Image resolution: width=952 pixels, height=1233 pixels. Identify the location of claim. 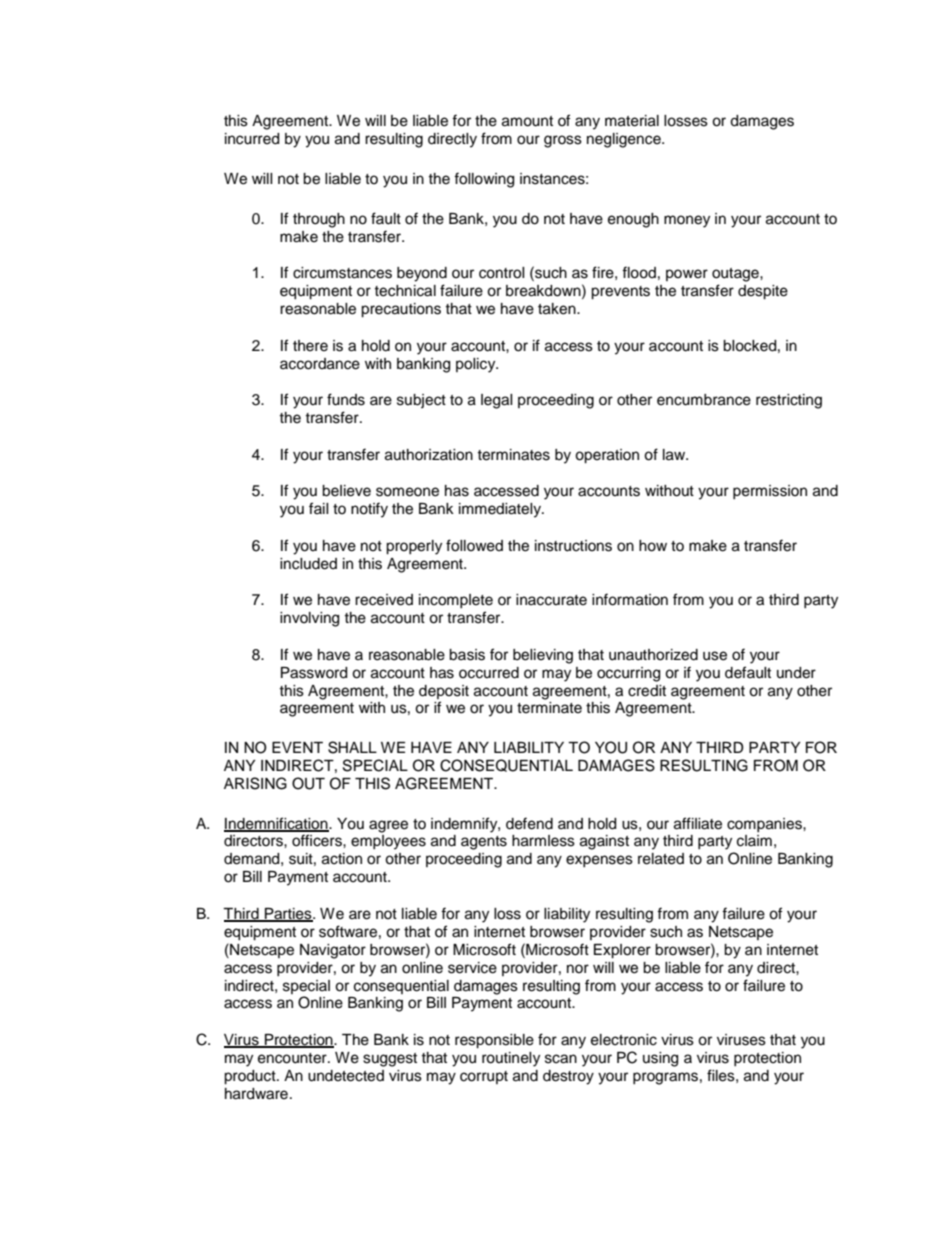
(754, 841).
